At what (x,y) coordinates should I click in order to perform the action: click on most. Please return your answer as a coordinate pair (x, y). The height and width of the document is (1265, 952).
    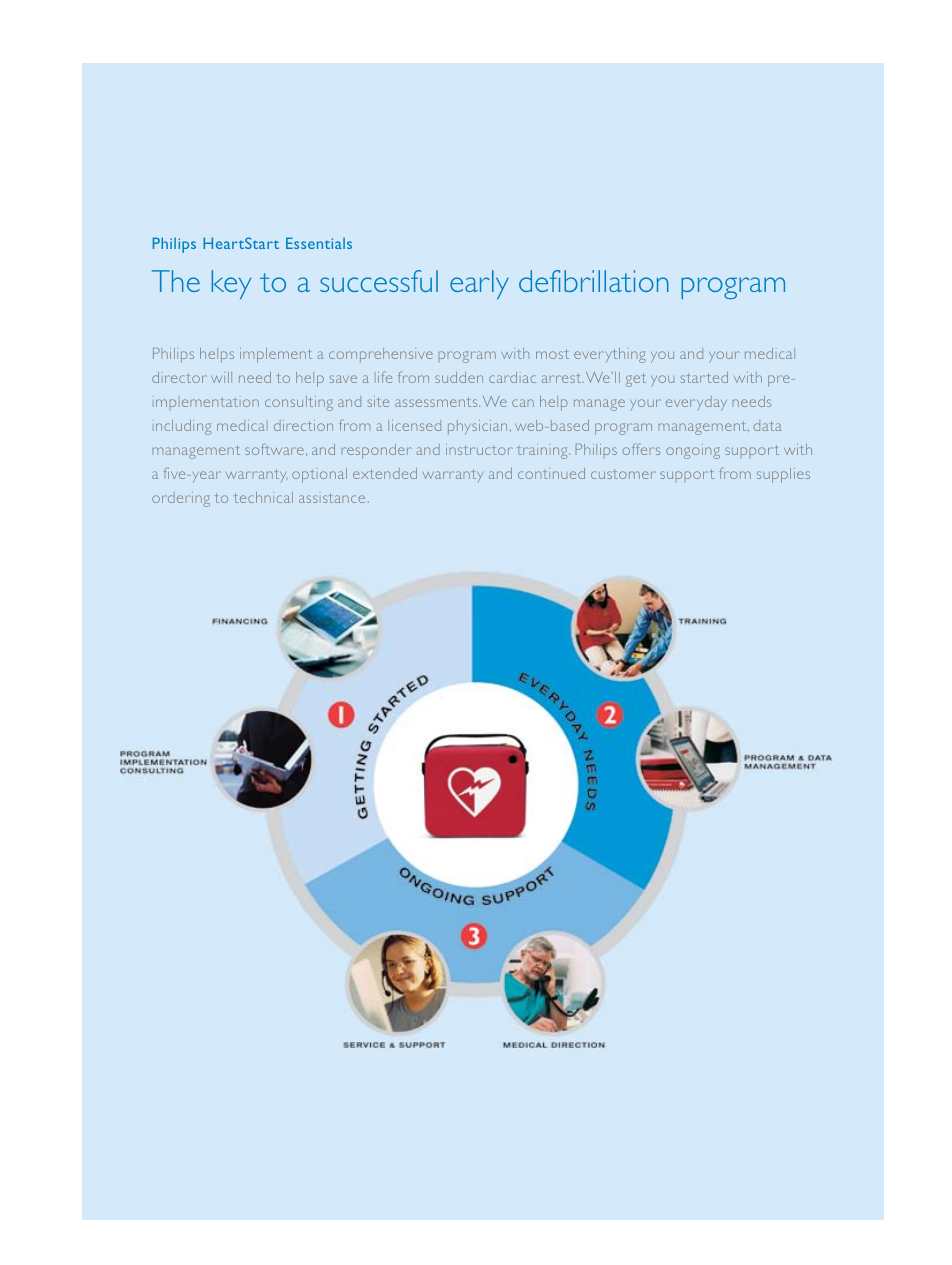
    Looking at the image, I should click on (552, 354).
